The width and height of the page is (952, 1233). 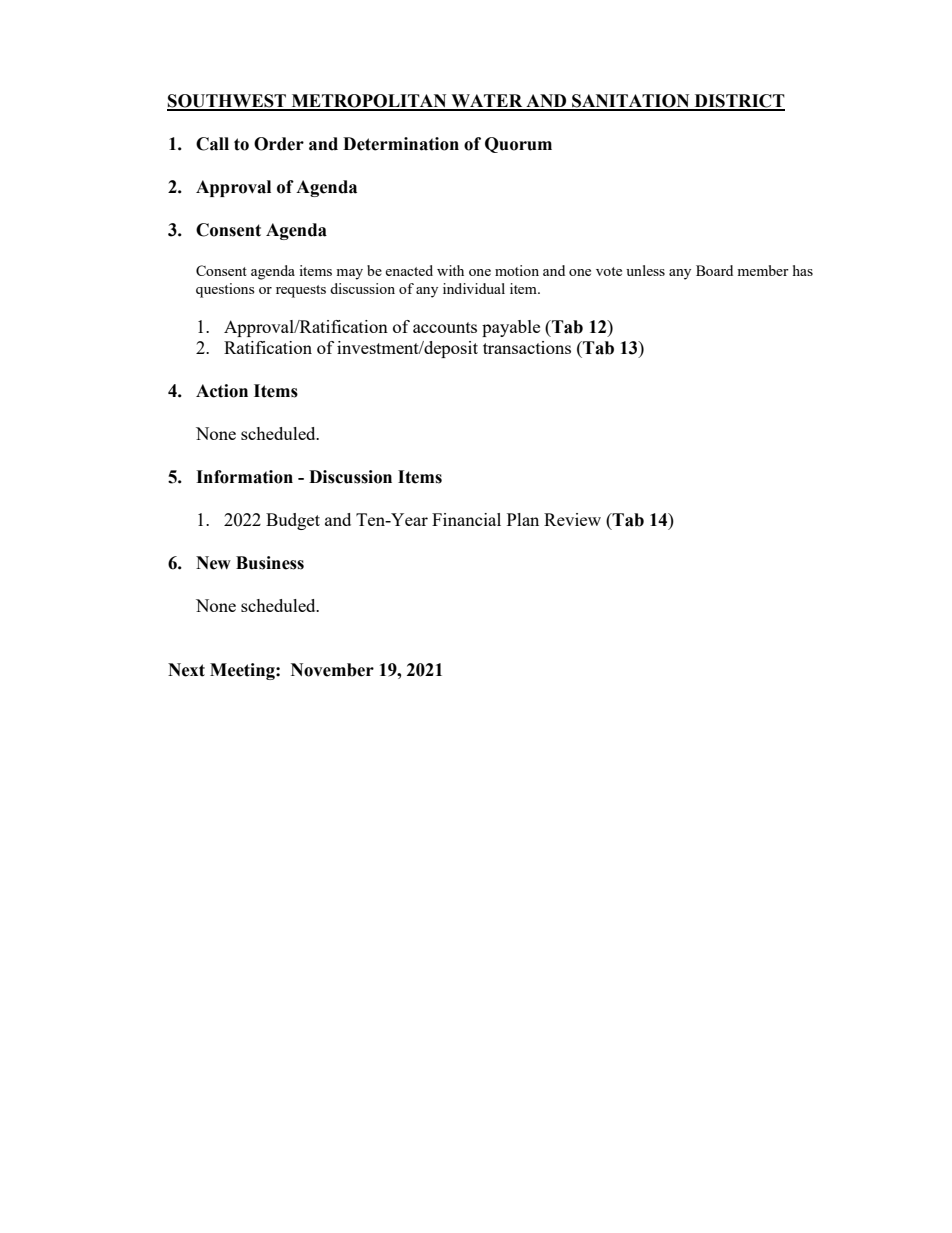 What do you see at coordinates (523, 519) in the page?
I see `Plan` at bounding box center [523, 519].
